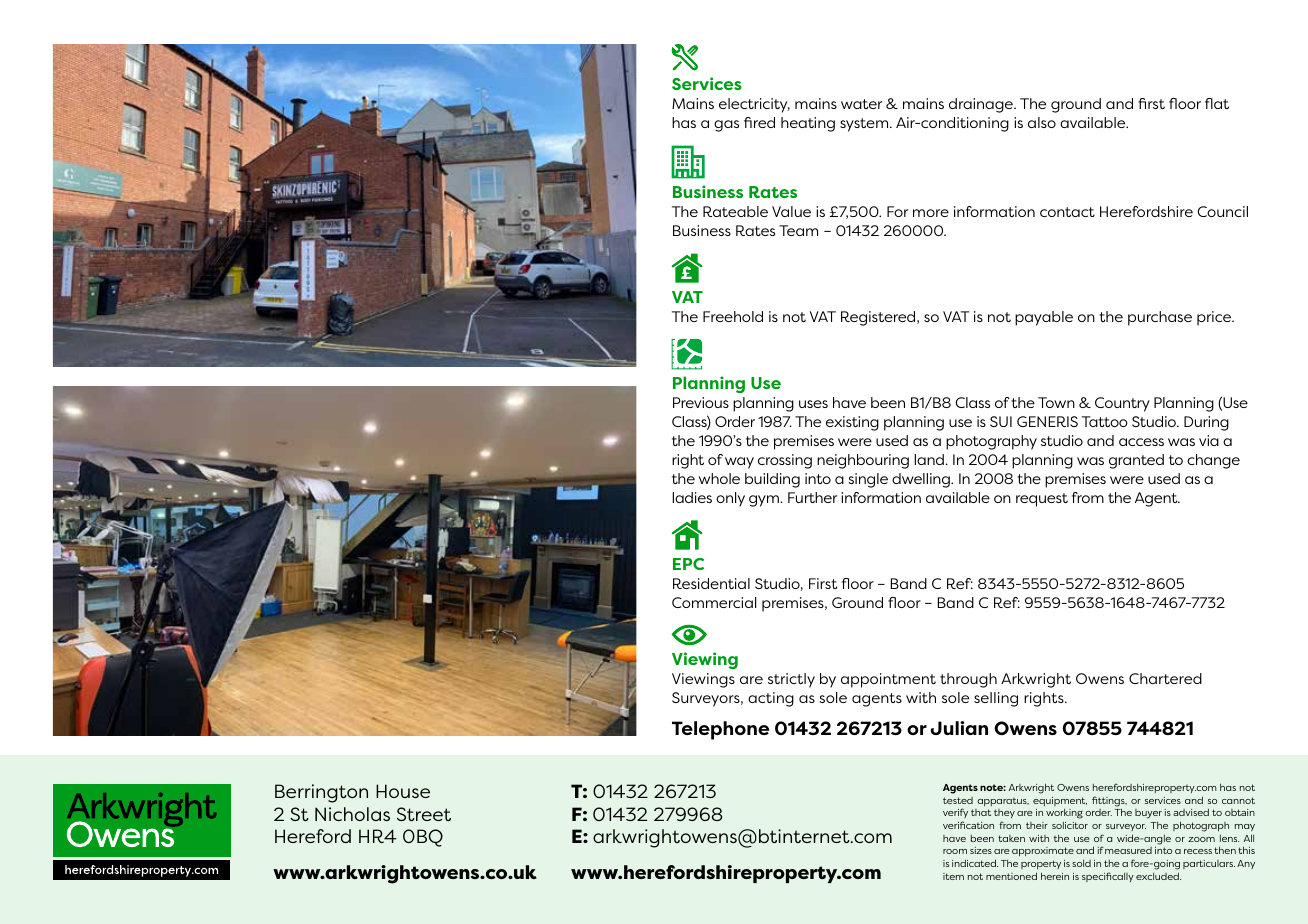 The image size is (1308, 924). What do you see at coordinates (726, 126) in the screenshot?
I see `gas` at bounding box center [726, 126].
